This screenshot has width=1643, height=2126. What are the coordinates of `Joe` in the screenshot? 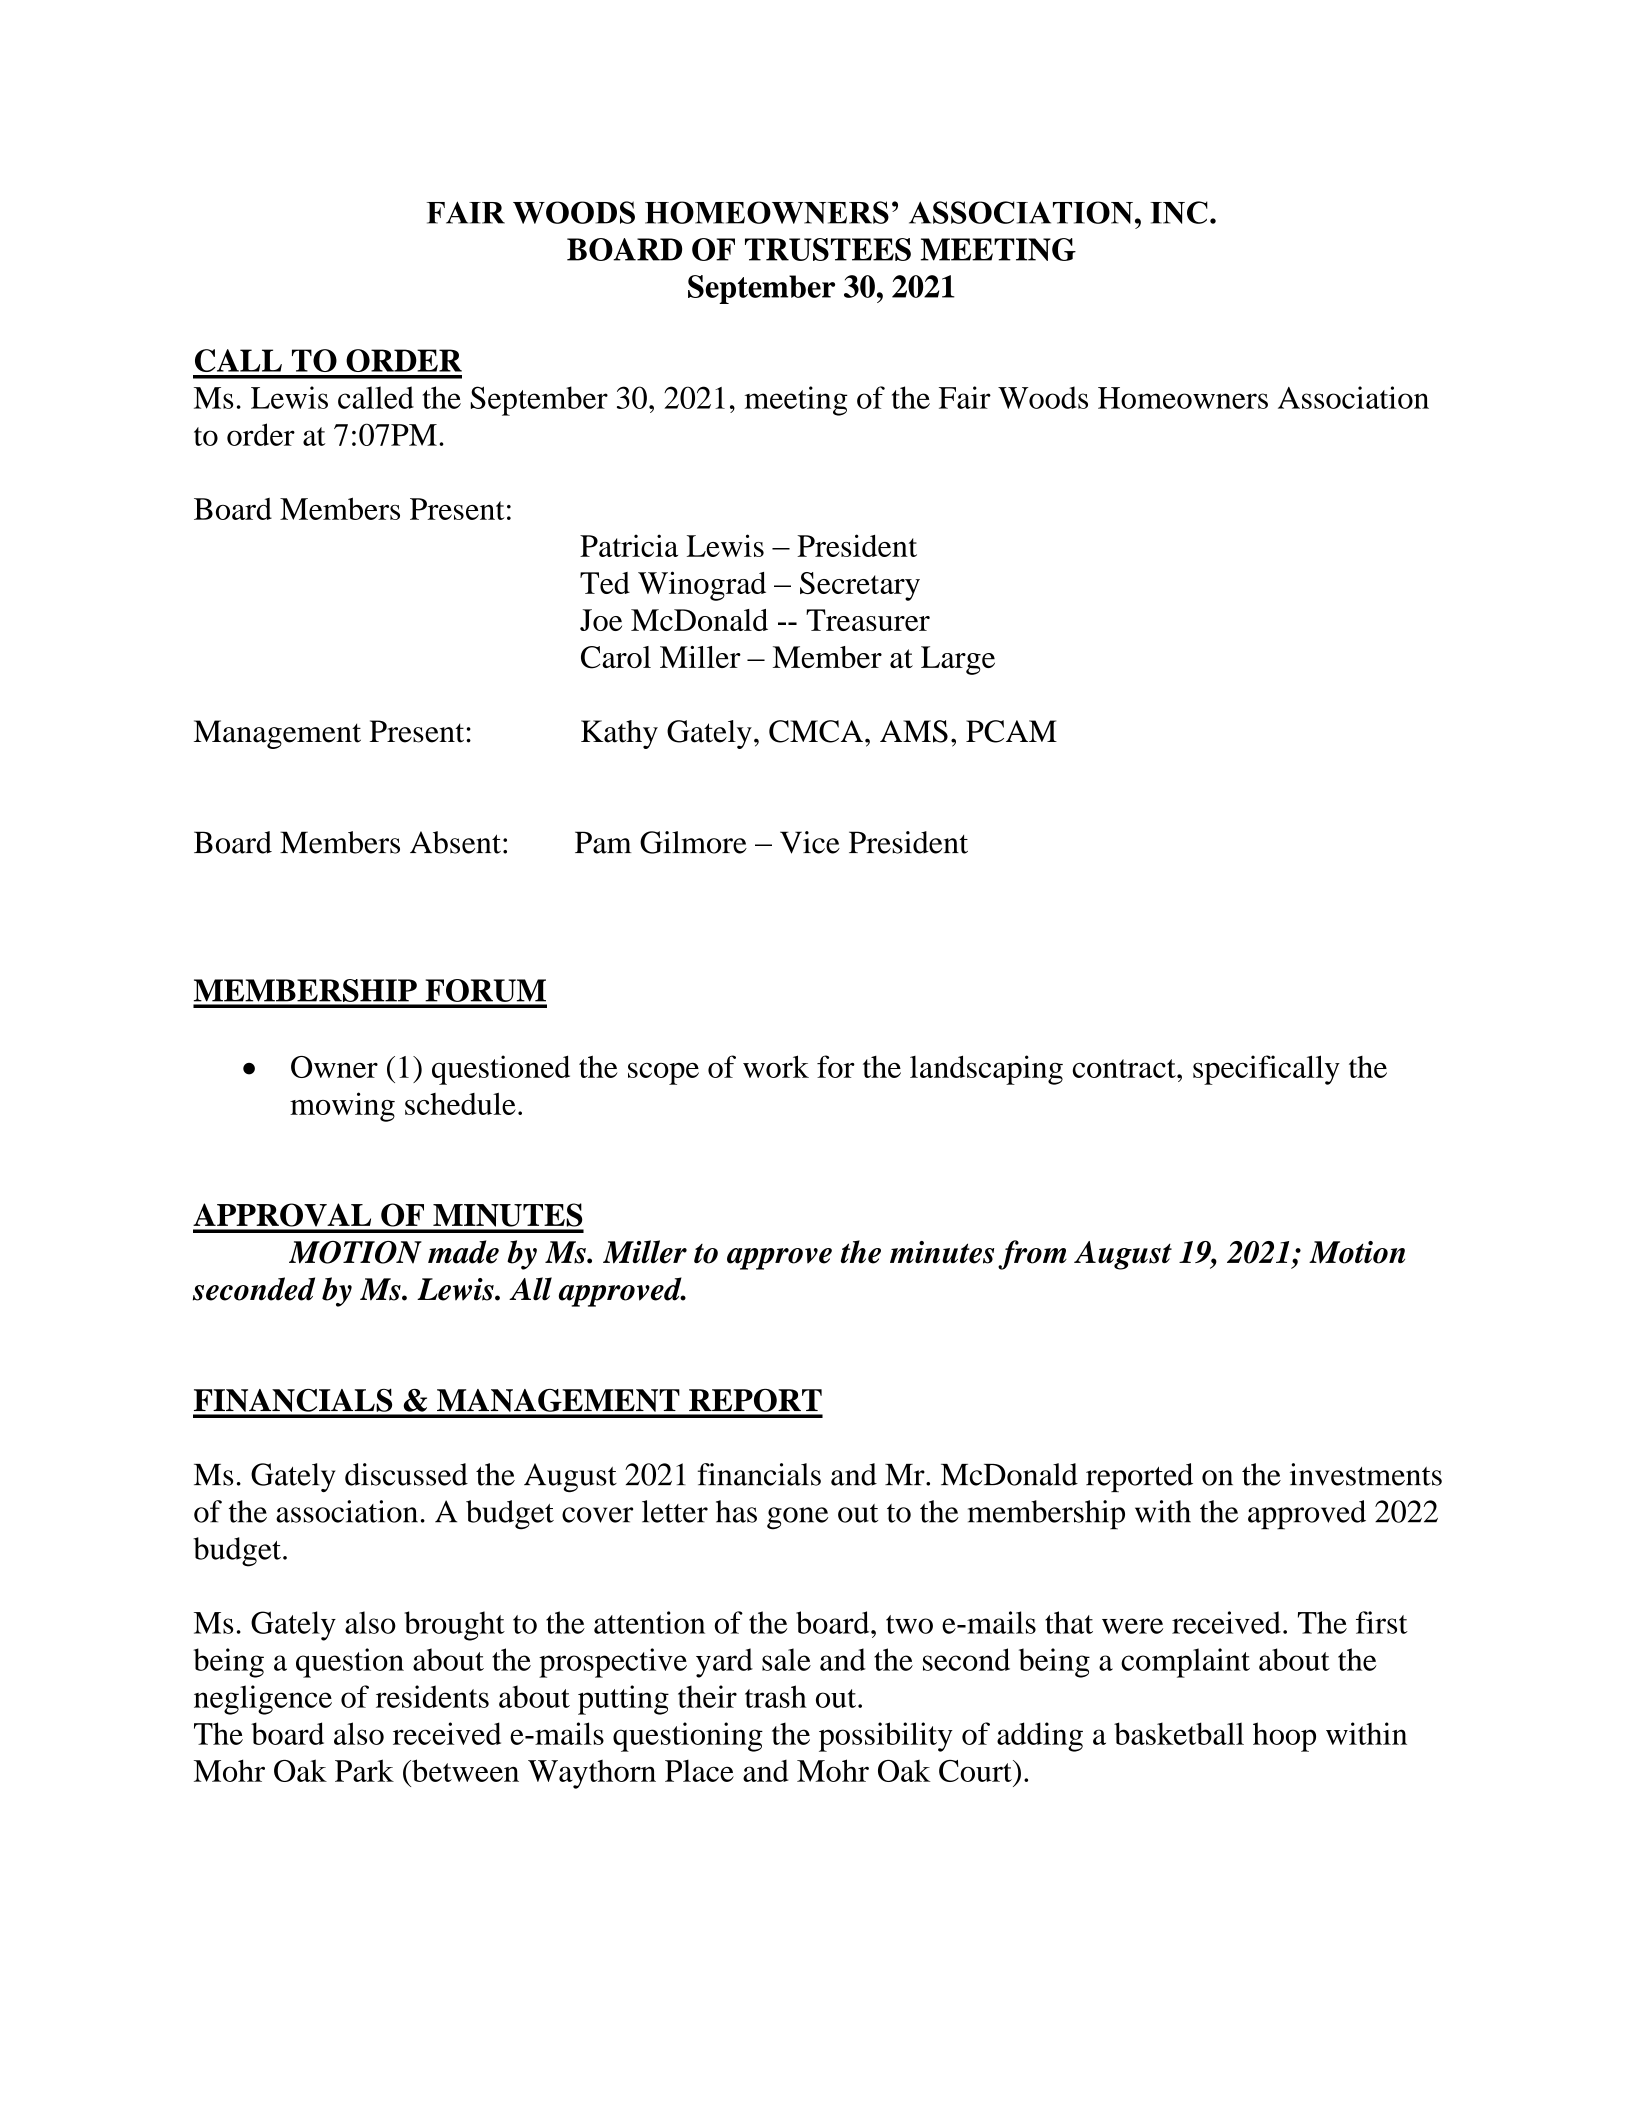 It's located at (601, 620).
